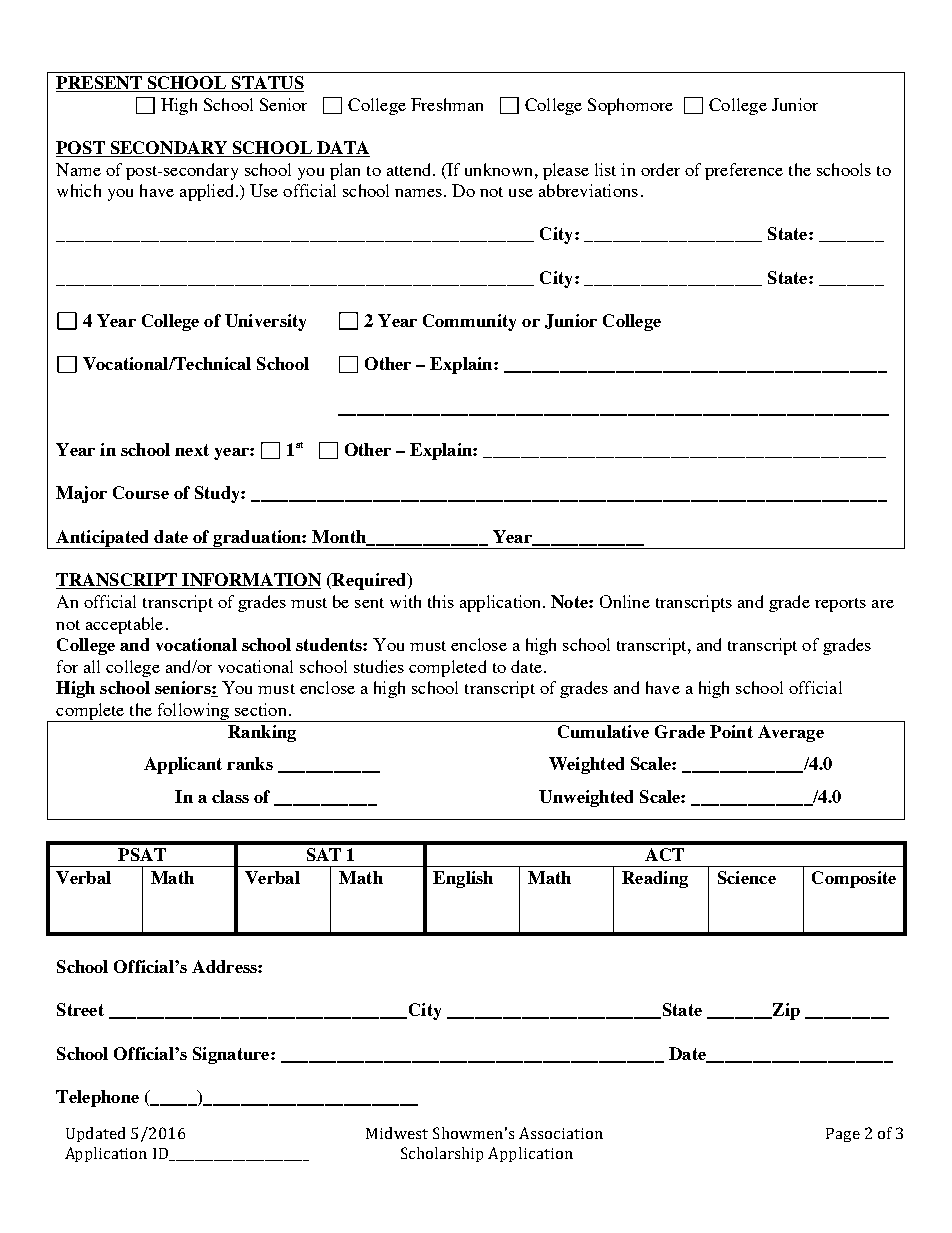 This screenshot has height=1233, width=952. Describe the element at coordinates (124, 625) in the screenshot. I see `acceptable` at that location.
